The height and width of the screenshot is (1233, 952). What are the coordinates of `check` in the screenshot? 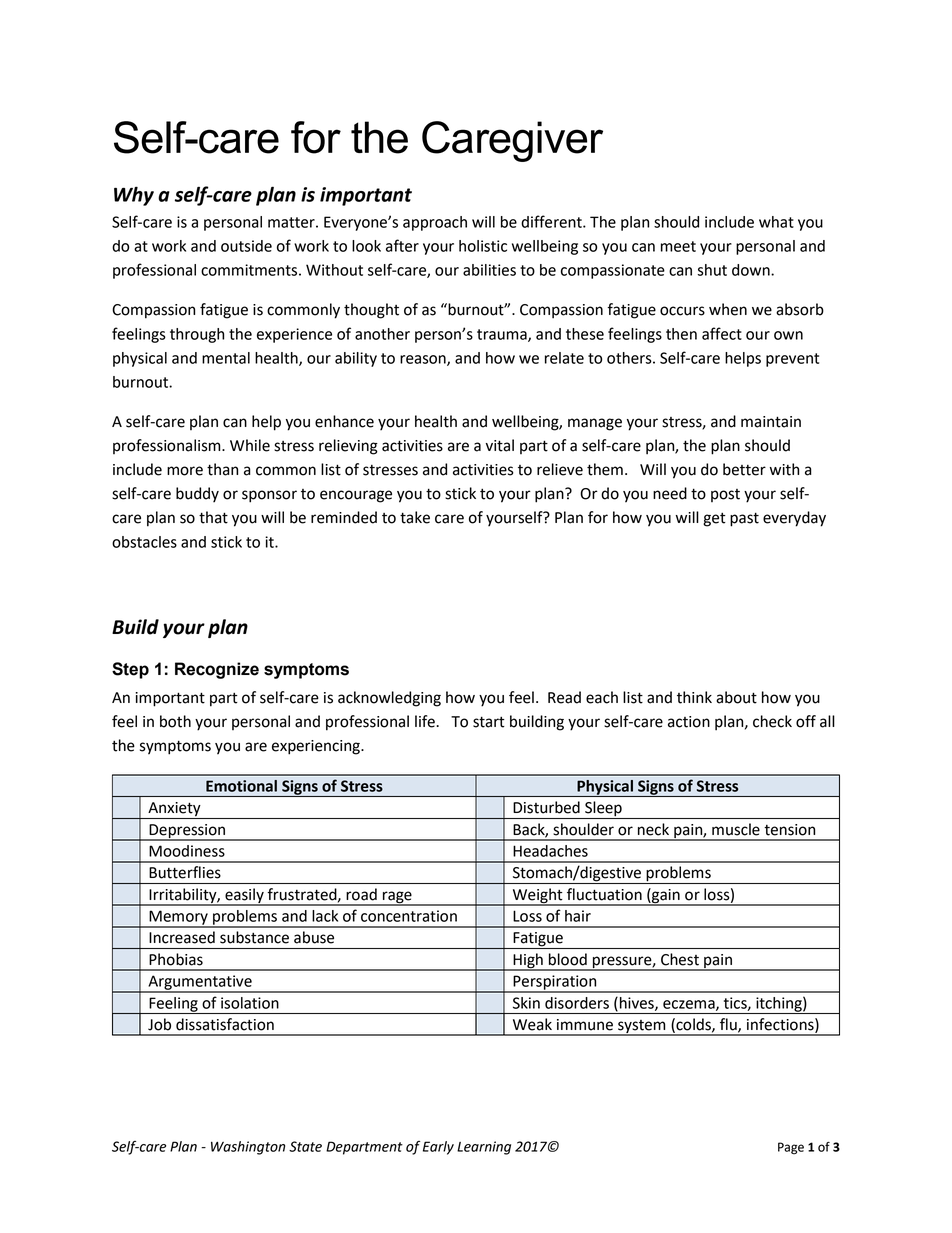 It's located at (772, 721).
